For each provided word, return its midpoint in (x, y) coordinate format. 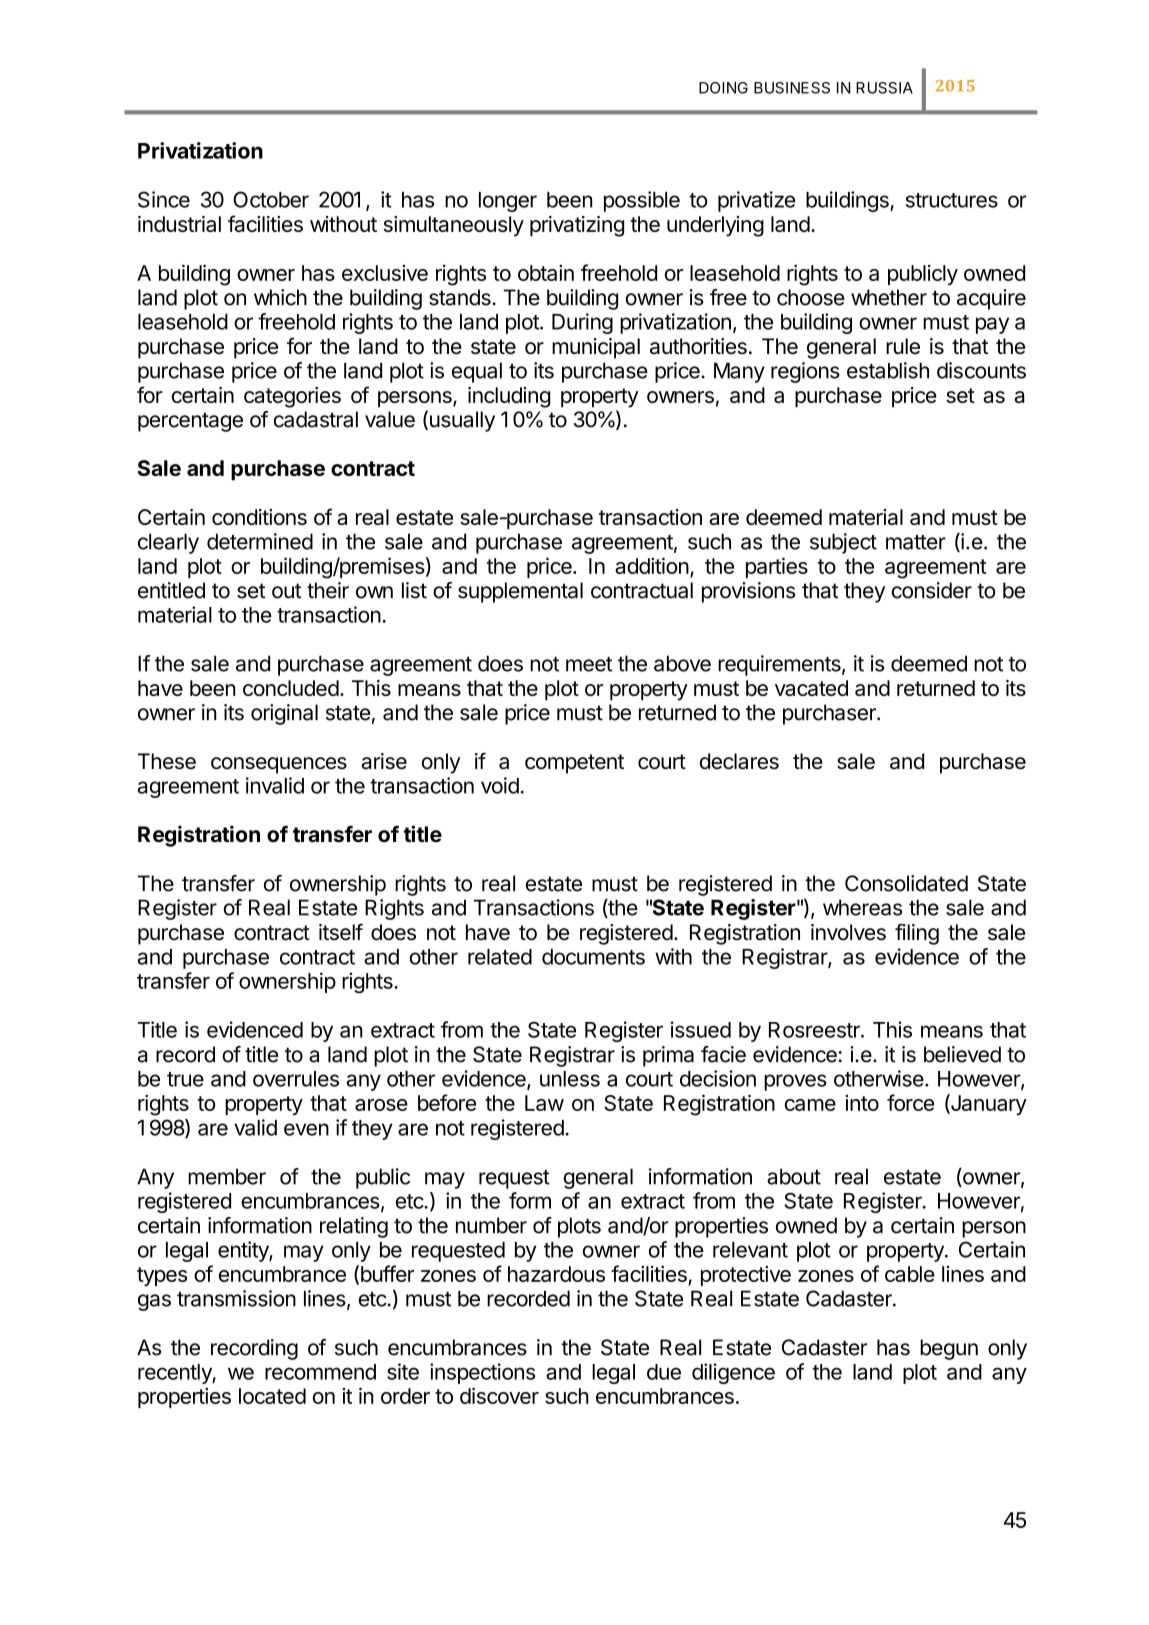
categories (292, 397)
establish (888, 370)
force (910, 1102)
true (185, 1079)
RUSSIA (884, 88)
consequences (279, 765)
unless (570, 1079)
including (509, 397)
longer (508, 202)
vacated (811, 688)
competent (574, 764)
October (271, 199)
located (272, 1396)
